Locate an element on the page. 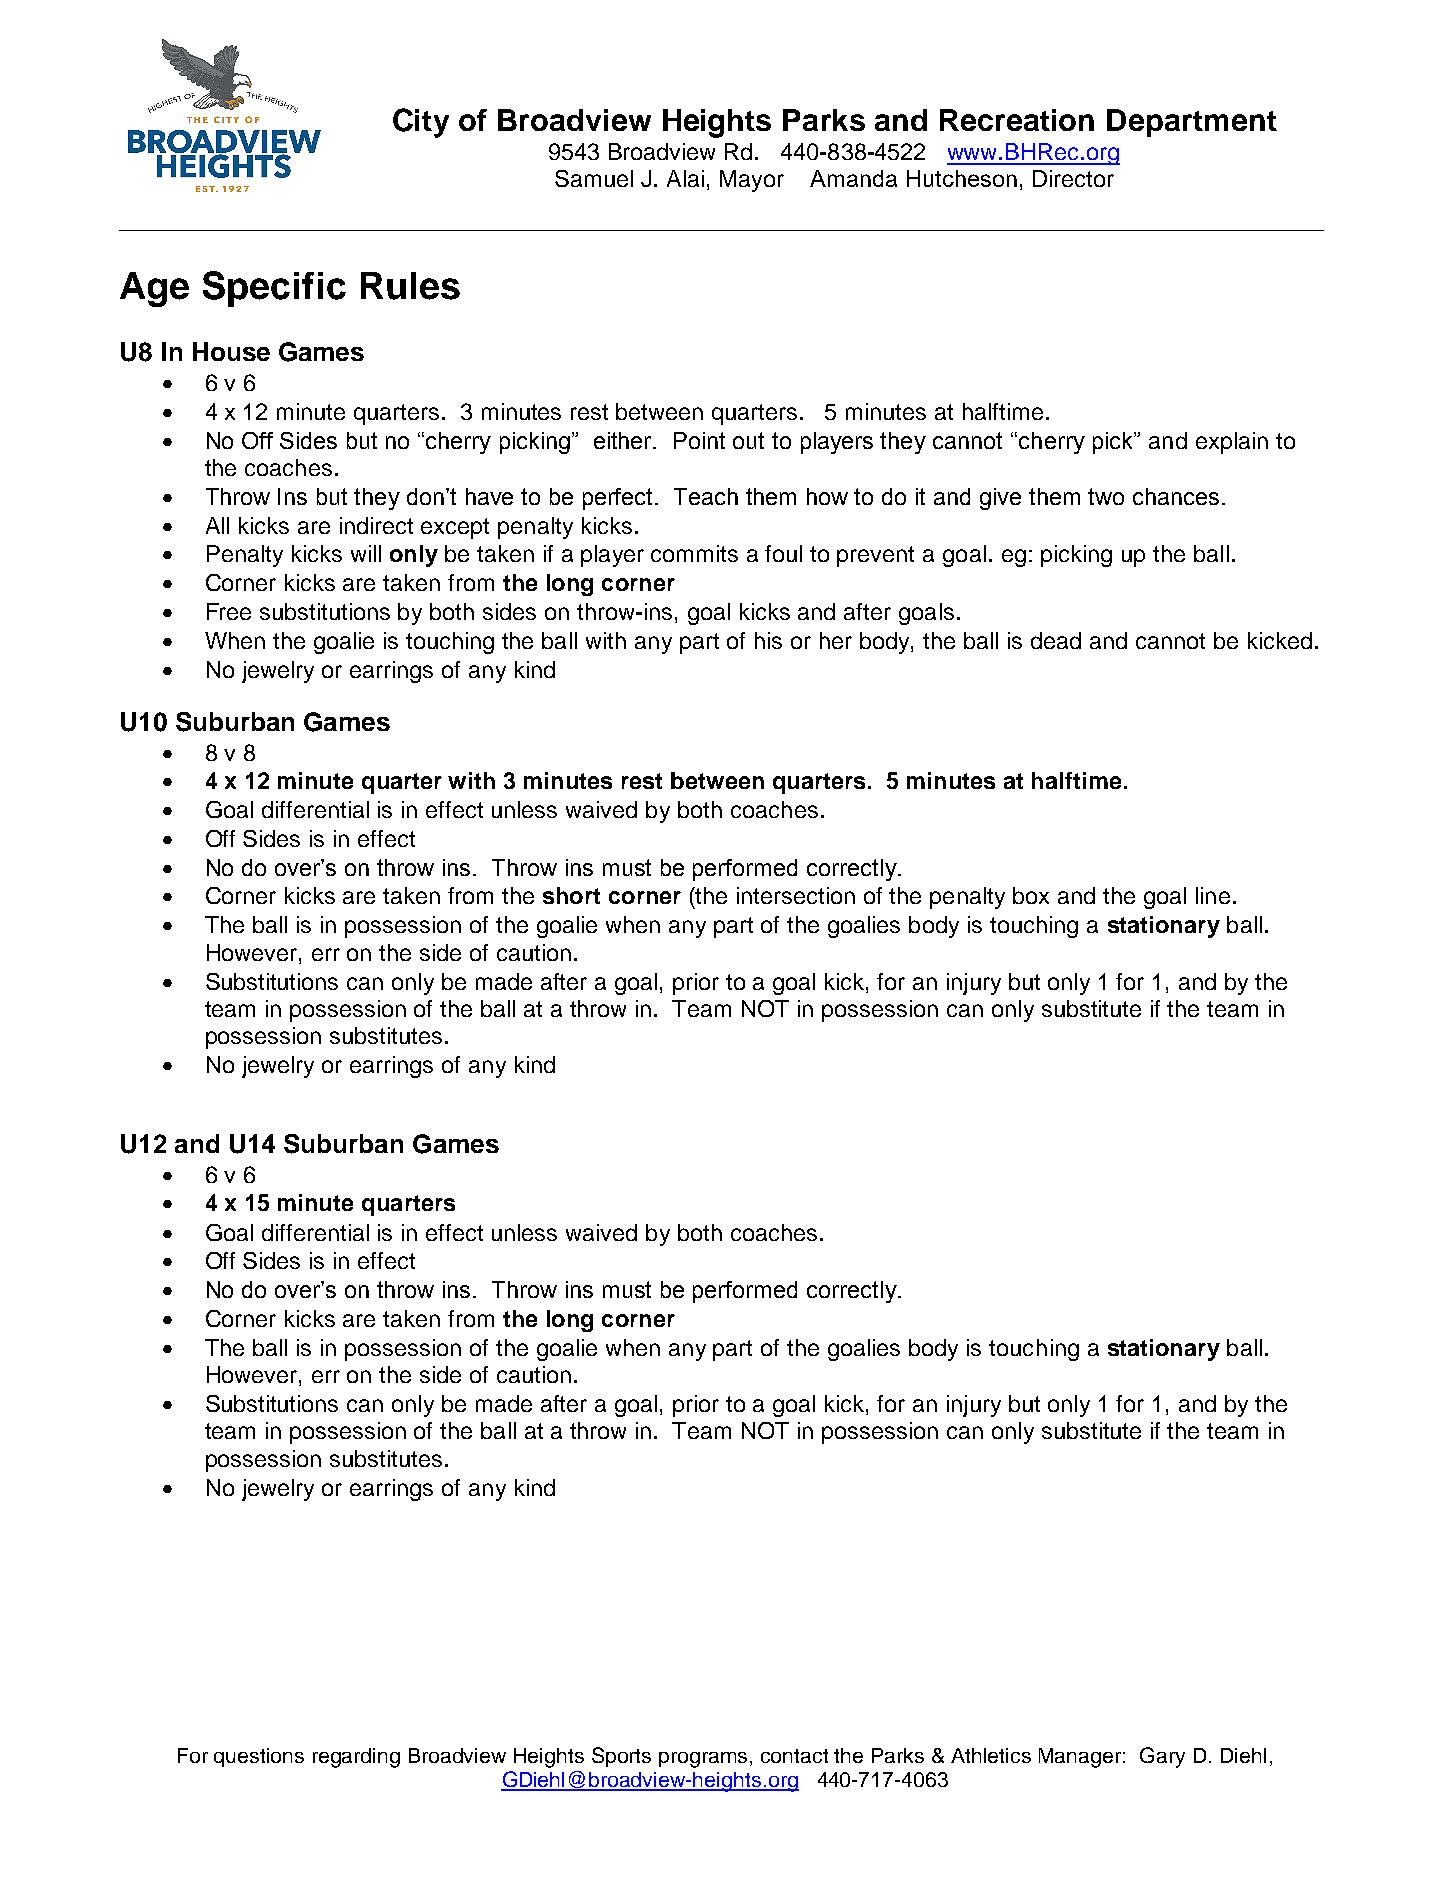  will is located at coordinates (366, 553).
